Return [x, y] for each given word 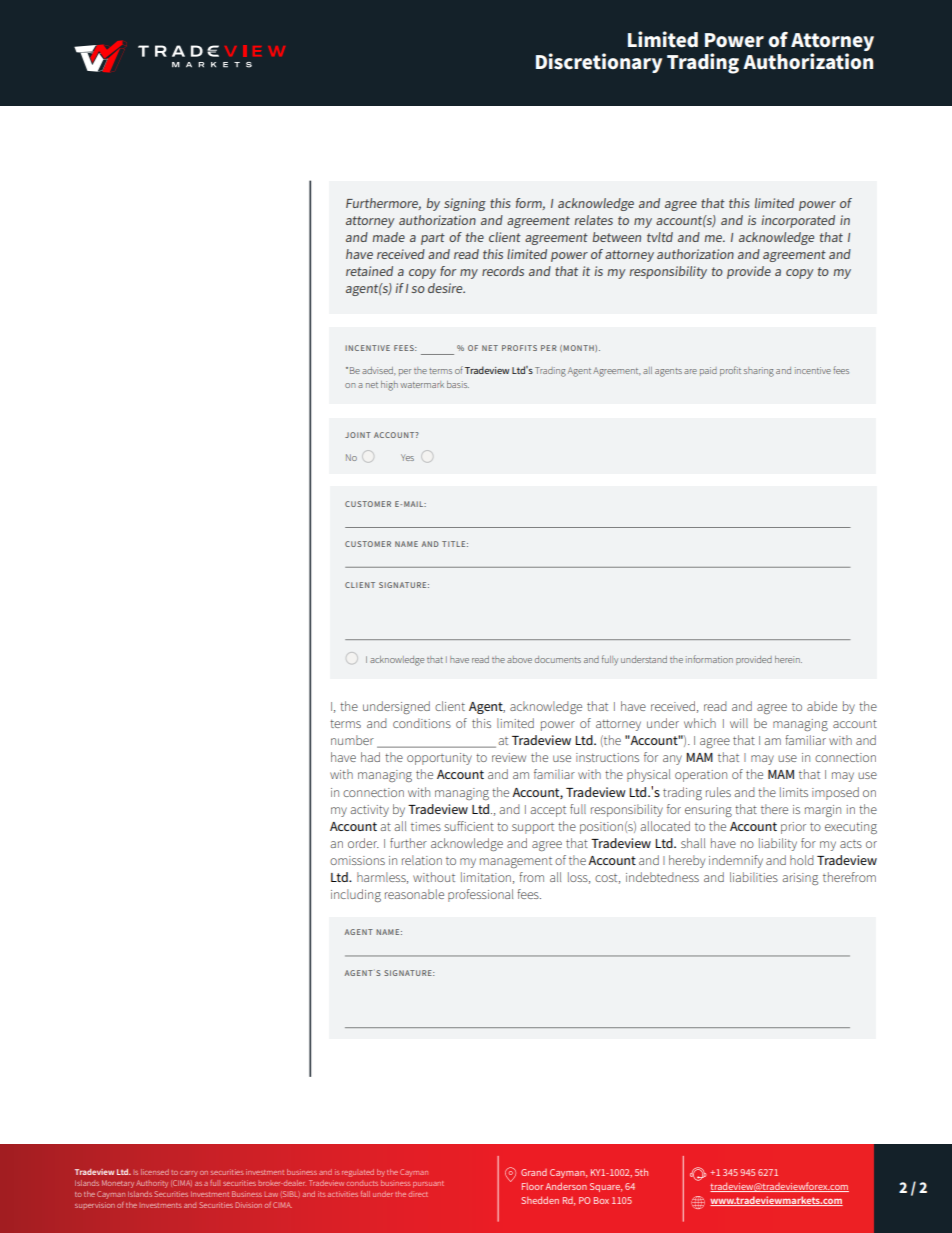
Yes [407, 457]
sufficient [469, 826]
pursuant [428, 1184]
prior [793, 828]
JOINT [358, 435]
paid [708, 371]
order [363, 843]
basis [458, 384]
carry [189, 1174]
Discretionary [599, 63]
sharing [759, 372]
